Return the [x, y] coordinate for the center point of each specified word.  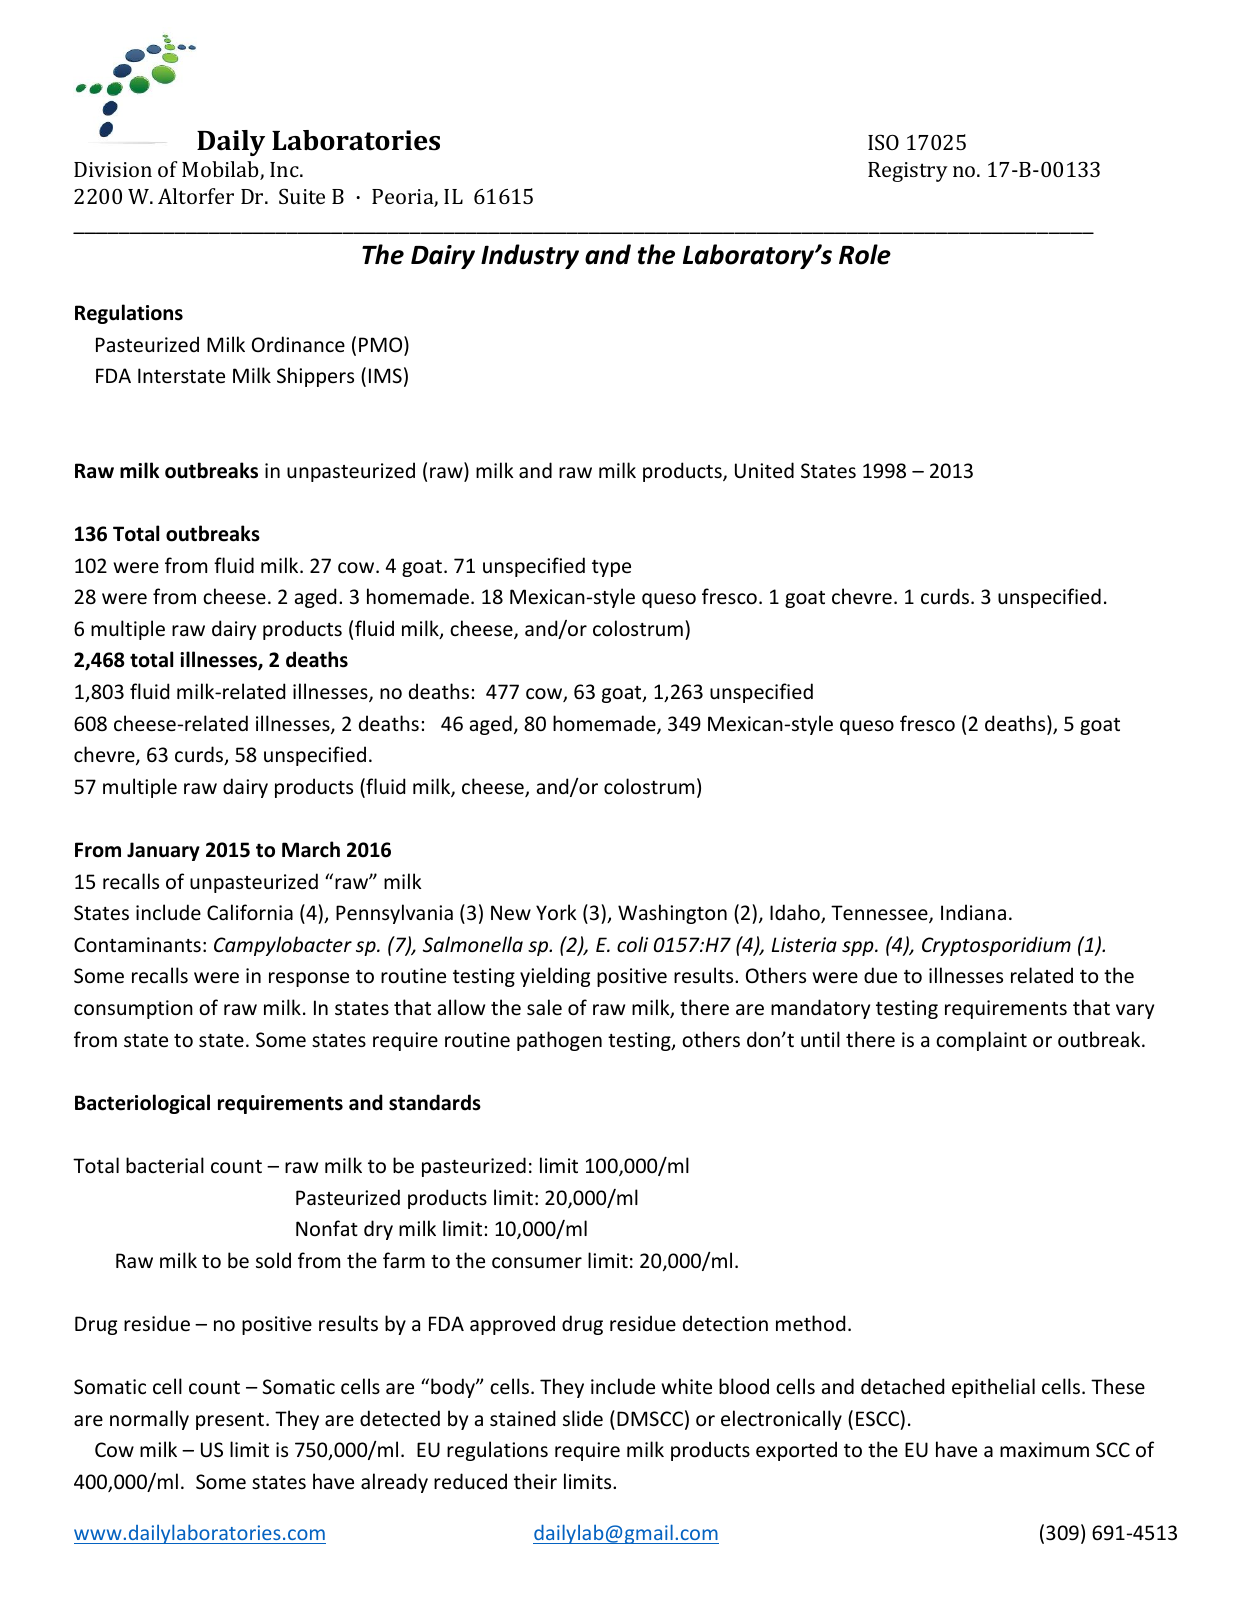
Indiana [973, 912]
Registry [908, 172]
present [231, 1421]
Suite [302, 196]
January [163, 851]
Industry [530, 256]
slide [583, 1418]
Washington [672, 914]
